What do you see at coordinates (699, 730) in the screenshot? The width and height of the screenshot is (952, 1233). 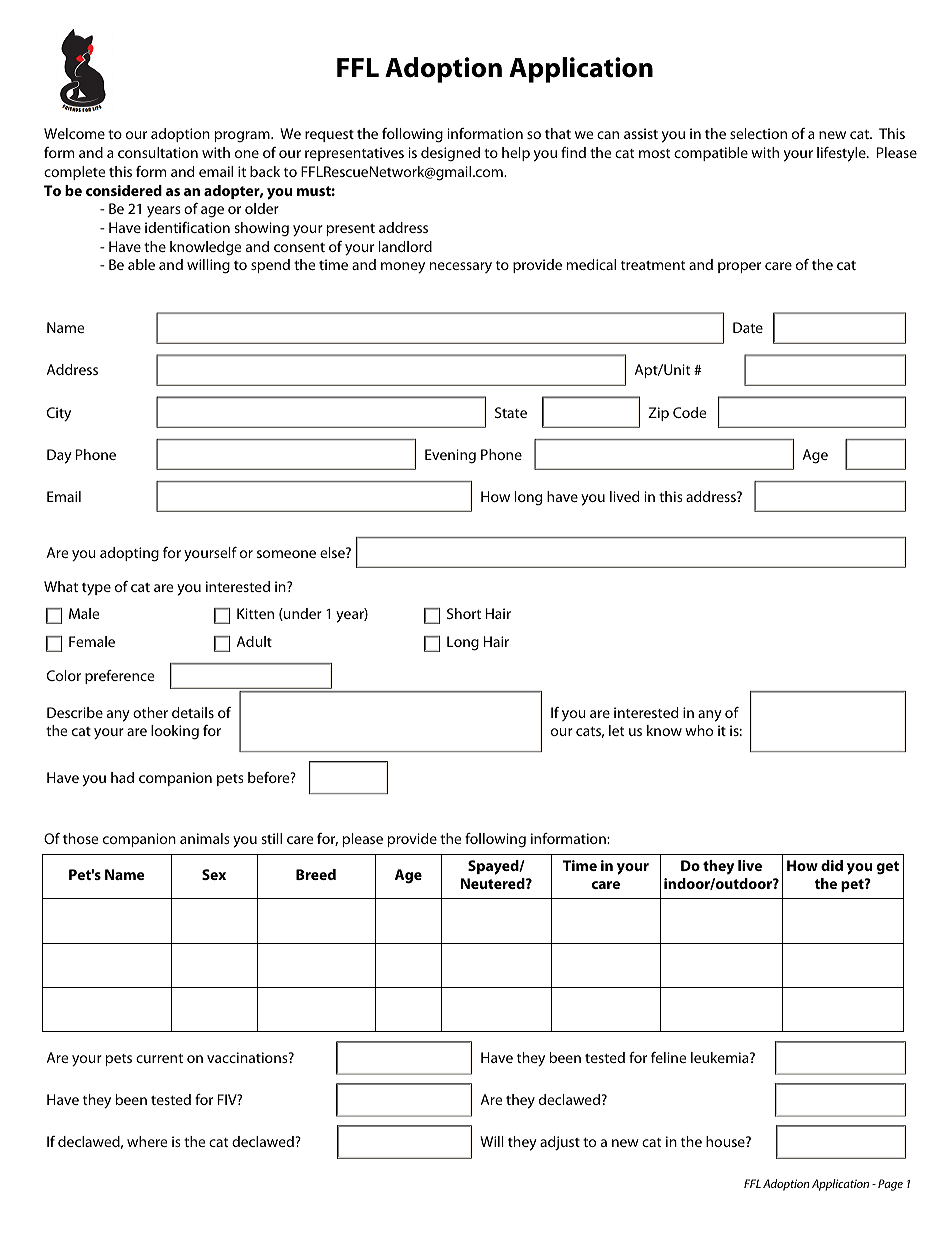 I see `who` at bounding box center [699, 730].
